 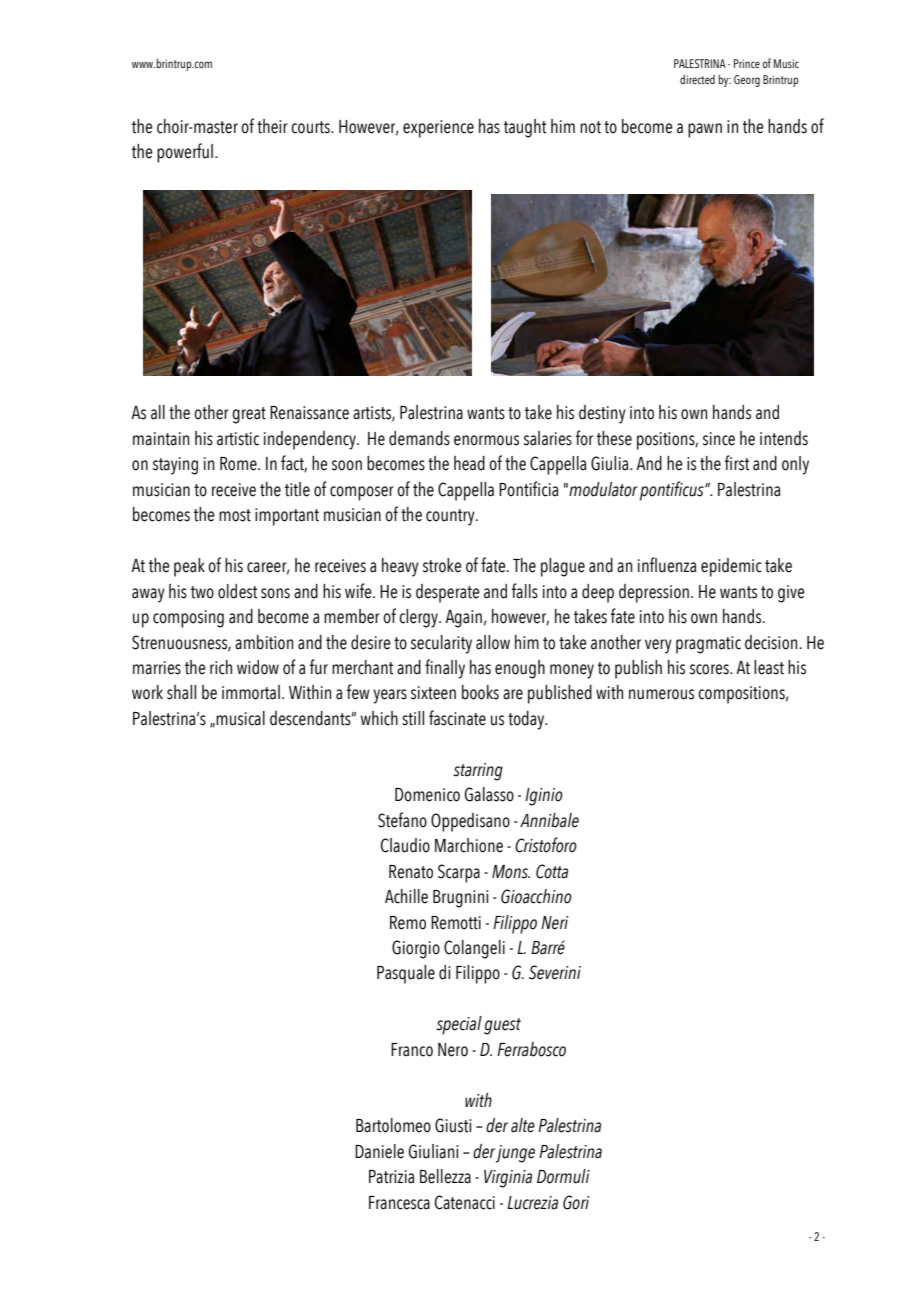 I want to click on Daniele, so click(x=379, y=1151).
